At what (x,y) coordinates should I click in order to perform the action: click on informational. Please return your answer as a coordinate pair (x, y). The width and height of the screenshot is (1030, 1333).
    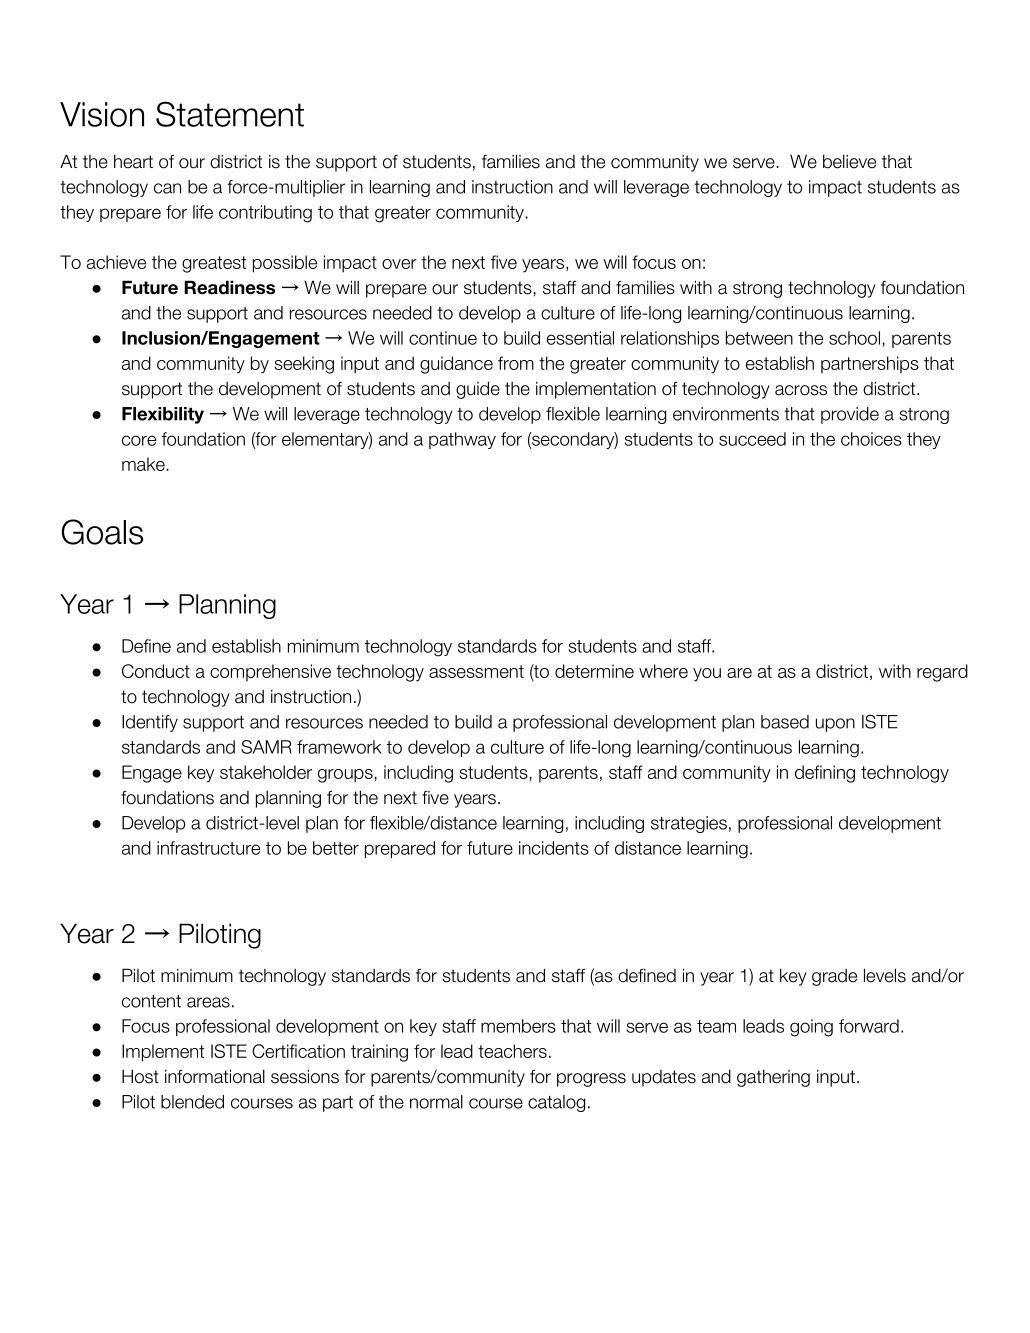
    Looking at the image, I should click on (215, 1076).
